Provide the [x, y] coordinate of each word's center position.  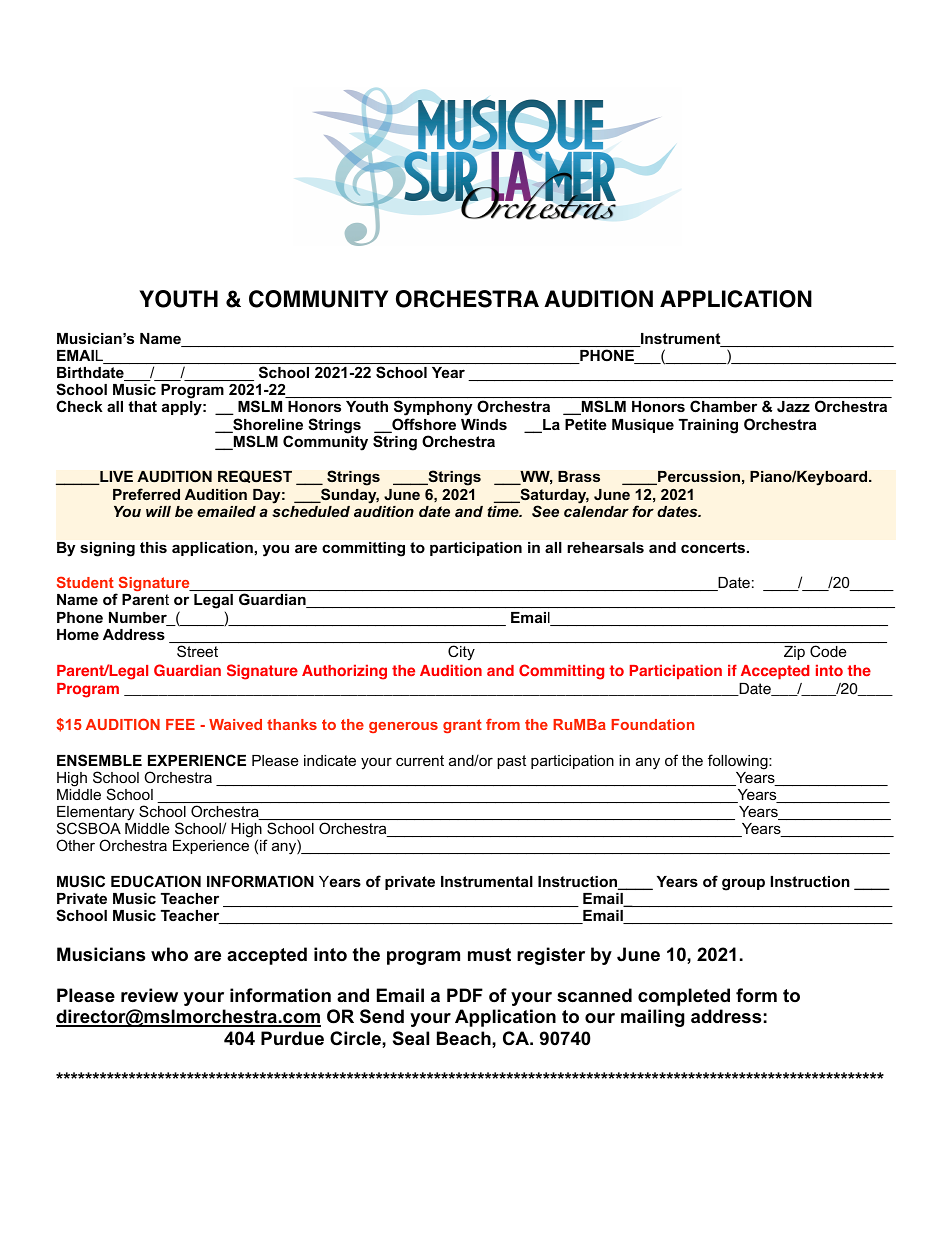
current [420, 760]
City [461, 652]
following [739, 762]
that [142, 406]
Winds [484, 424]
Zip [794, 653]
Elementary [95, 814]
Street [197, 651]
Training [708, 426]
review [149, 995]
